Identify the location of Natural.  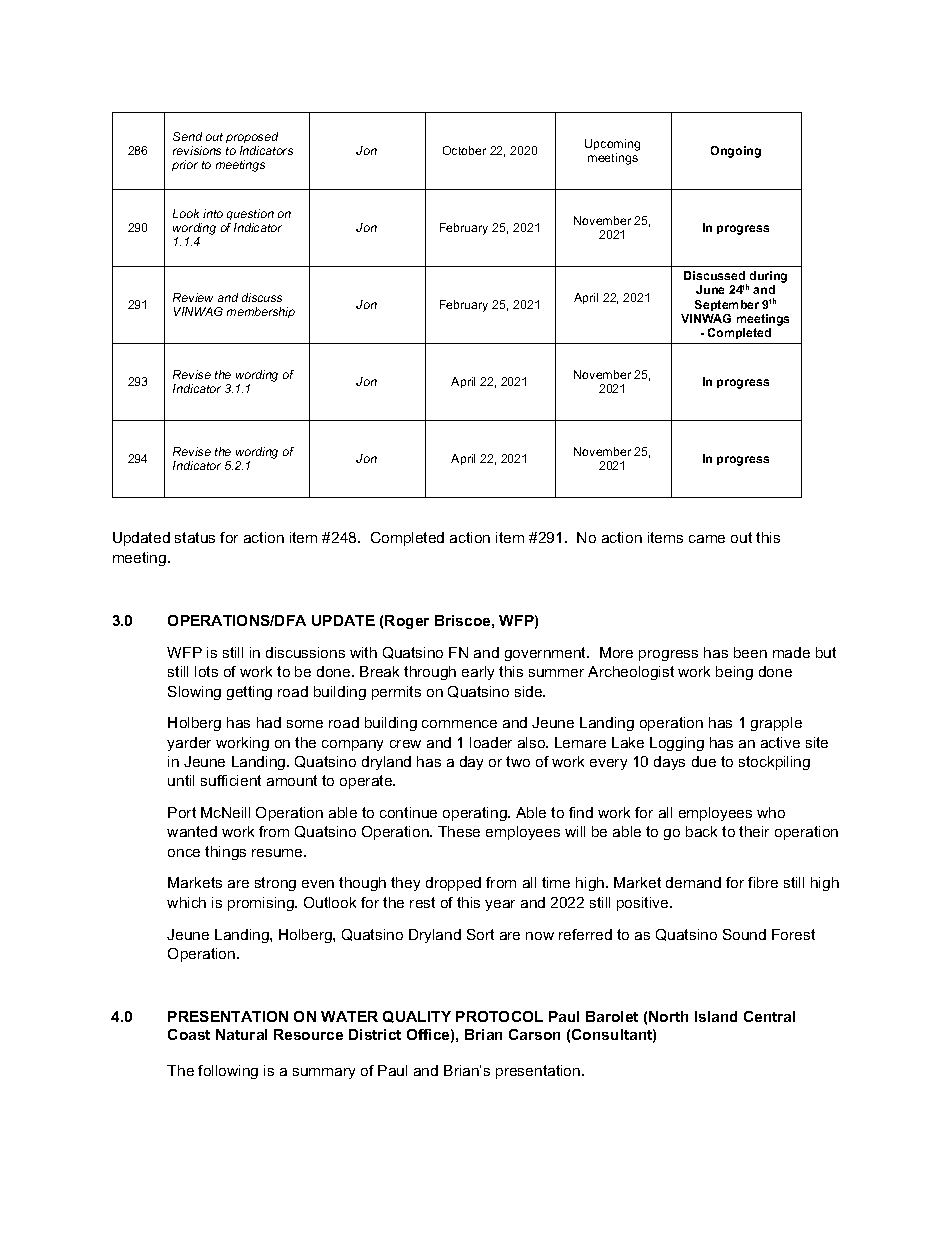
(241, 1034).
